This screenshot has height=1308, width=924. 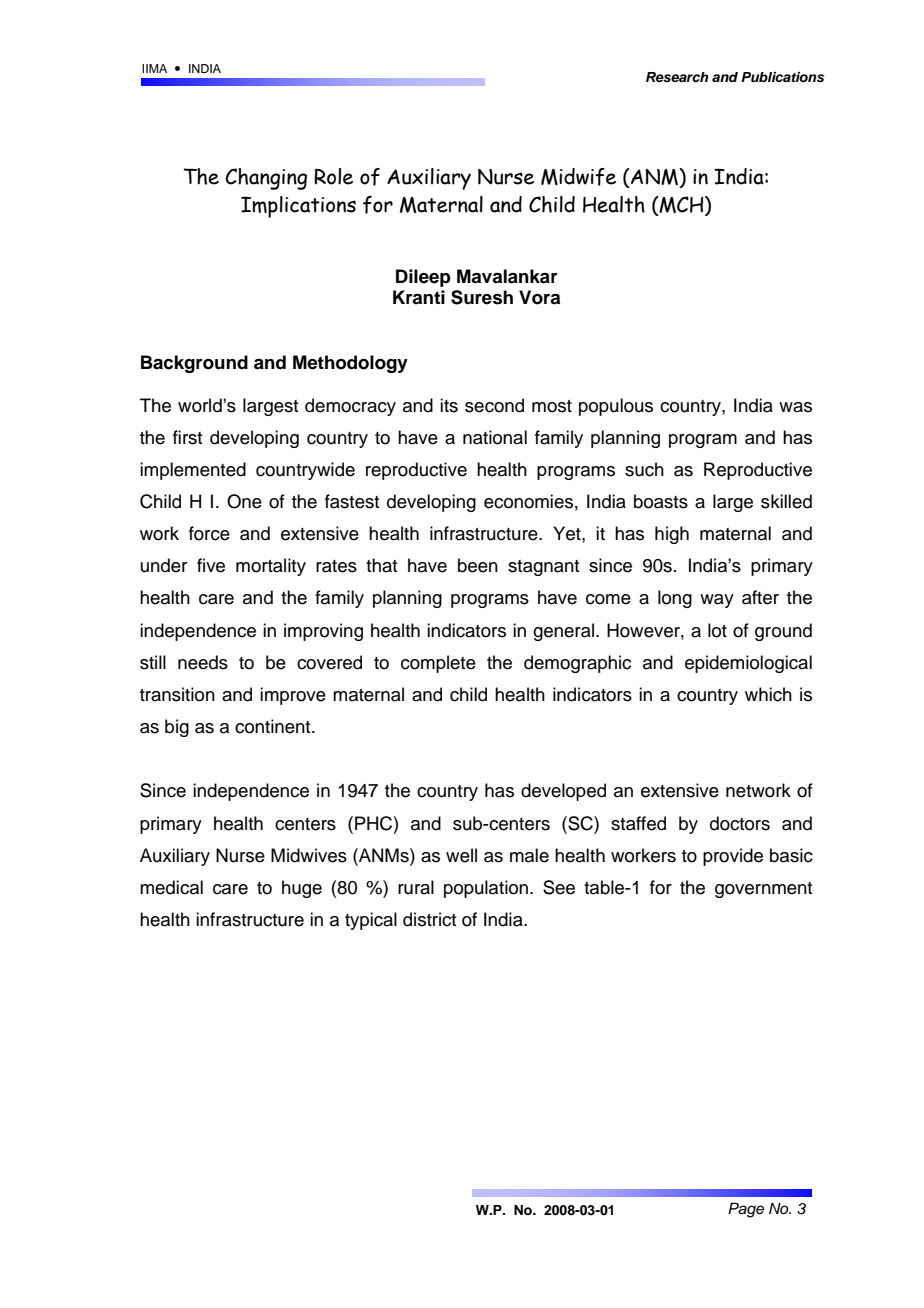 What do you see at coordinates (171, 887) in the screenshot?
I see `medical` at bounding box center [171, 887].
